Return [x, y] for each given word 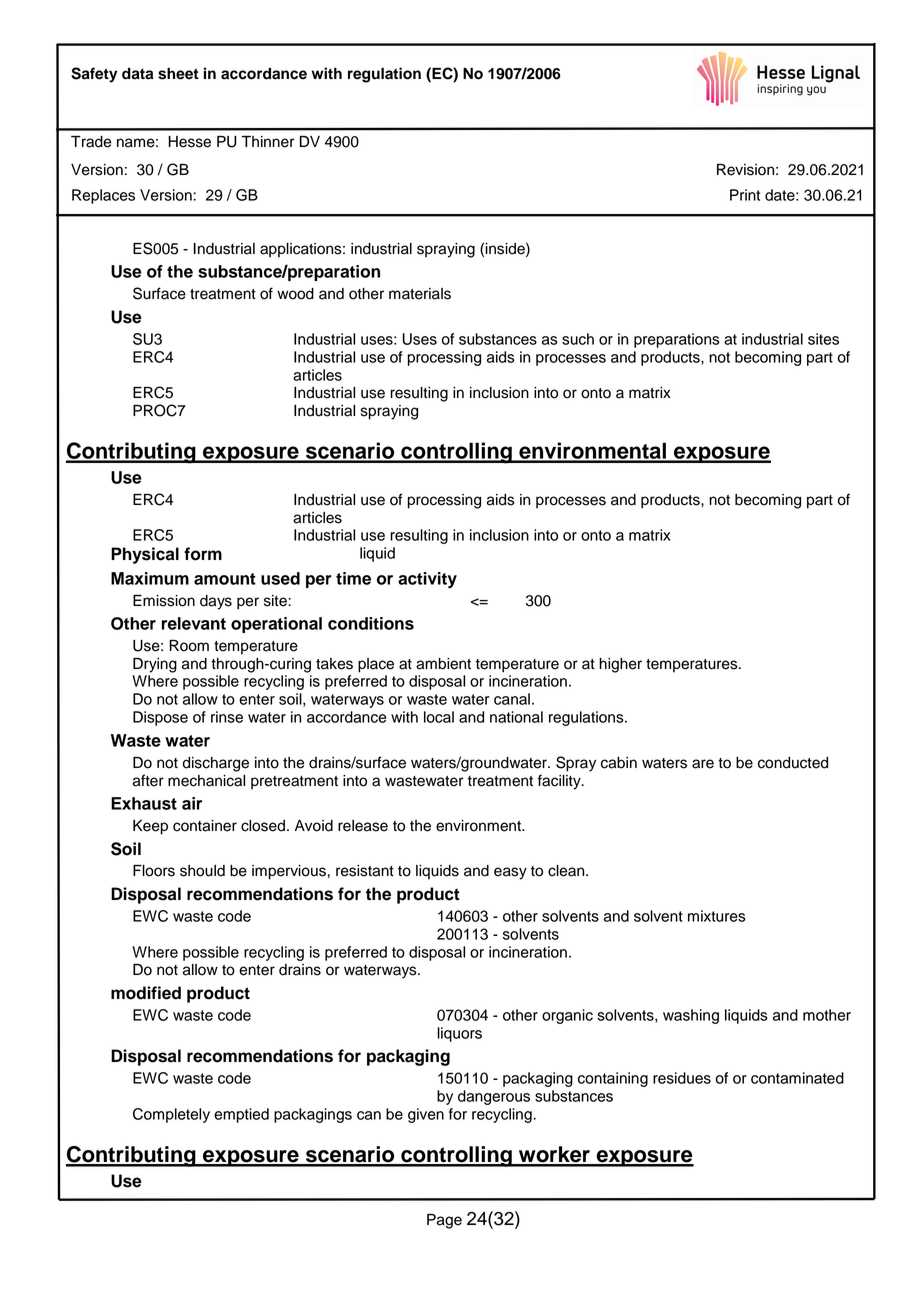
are [703, 764]
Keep [150, 827]
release [363, 826]
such [578, 339]
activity [427, 580]
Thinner [268, 142]
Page [444, 1221]
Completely [171, 1115]
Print [745, 195]
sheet [178, 74]
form [203, 554]
